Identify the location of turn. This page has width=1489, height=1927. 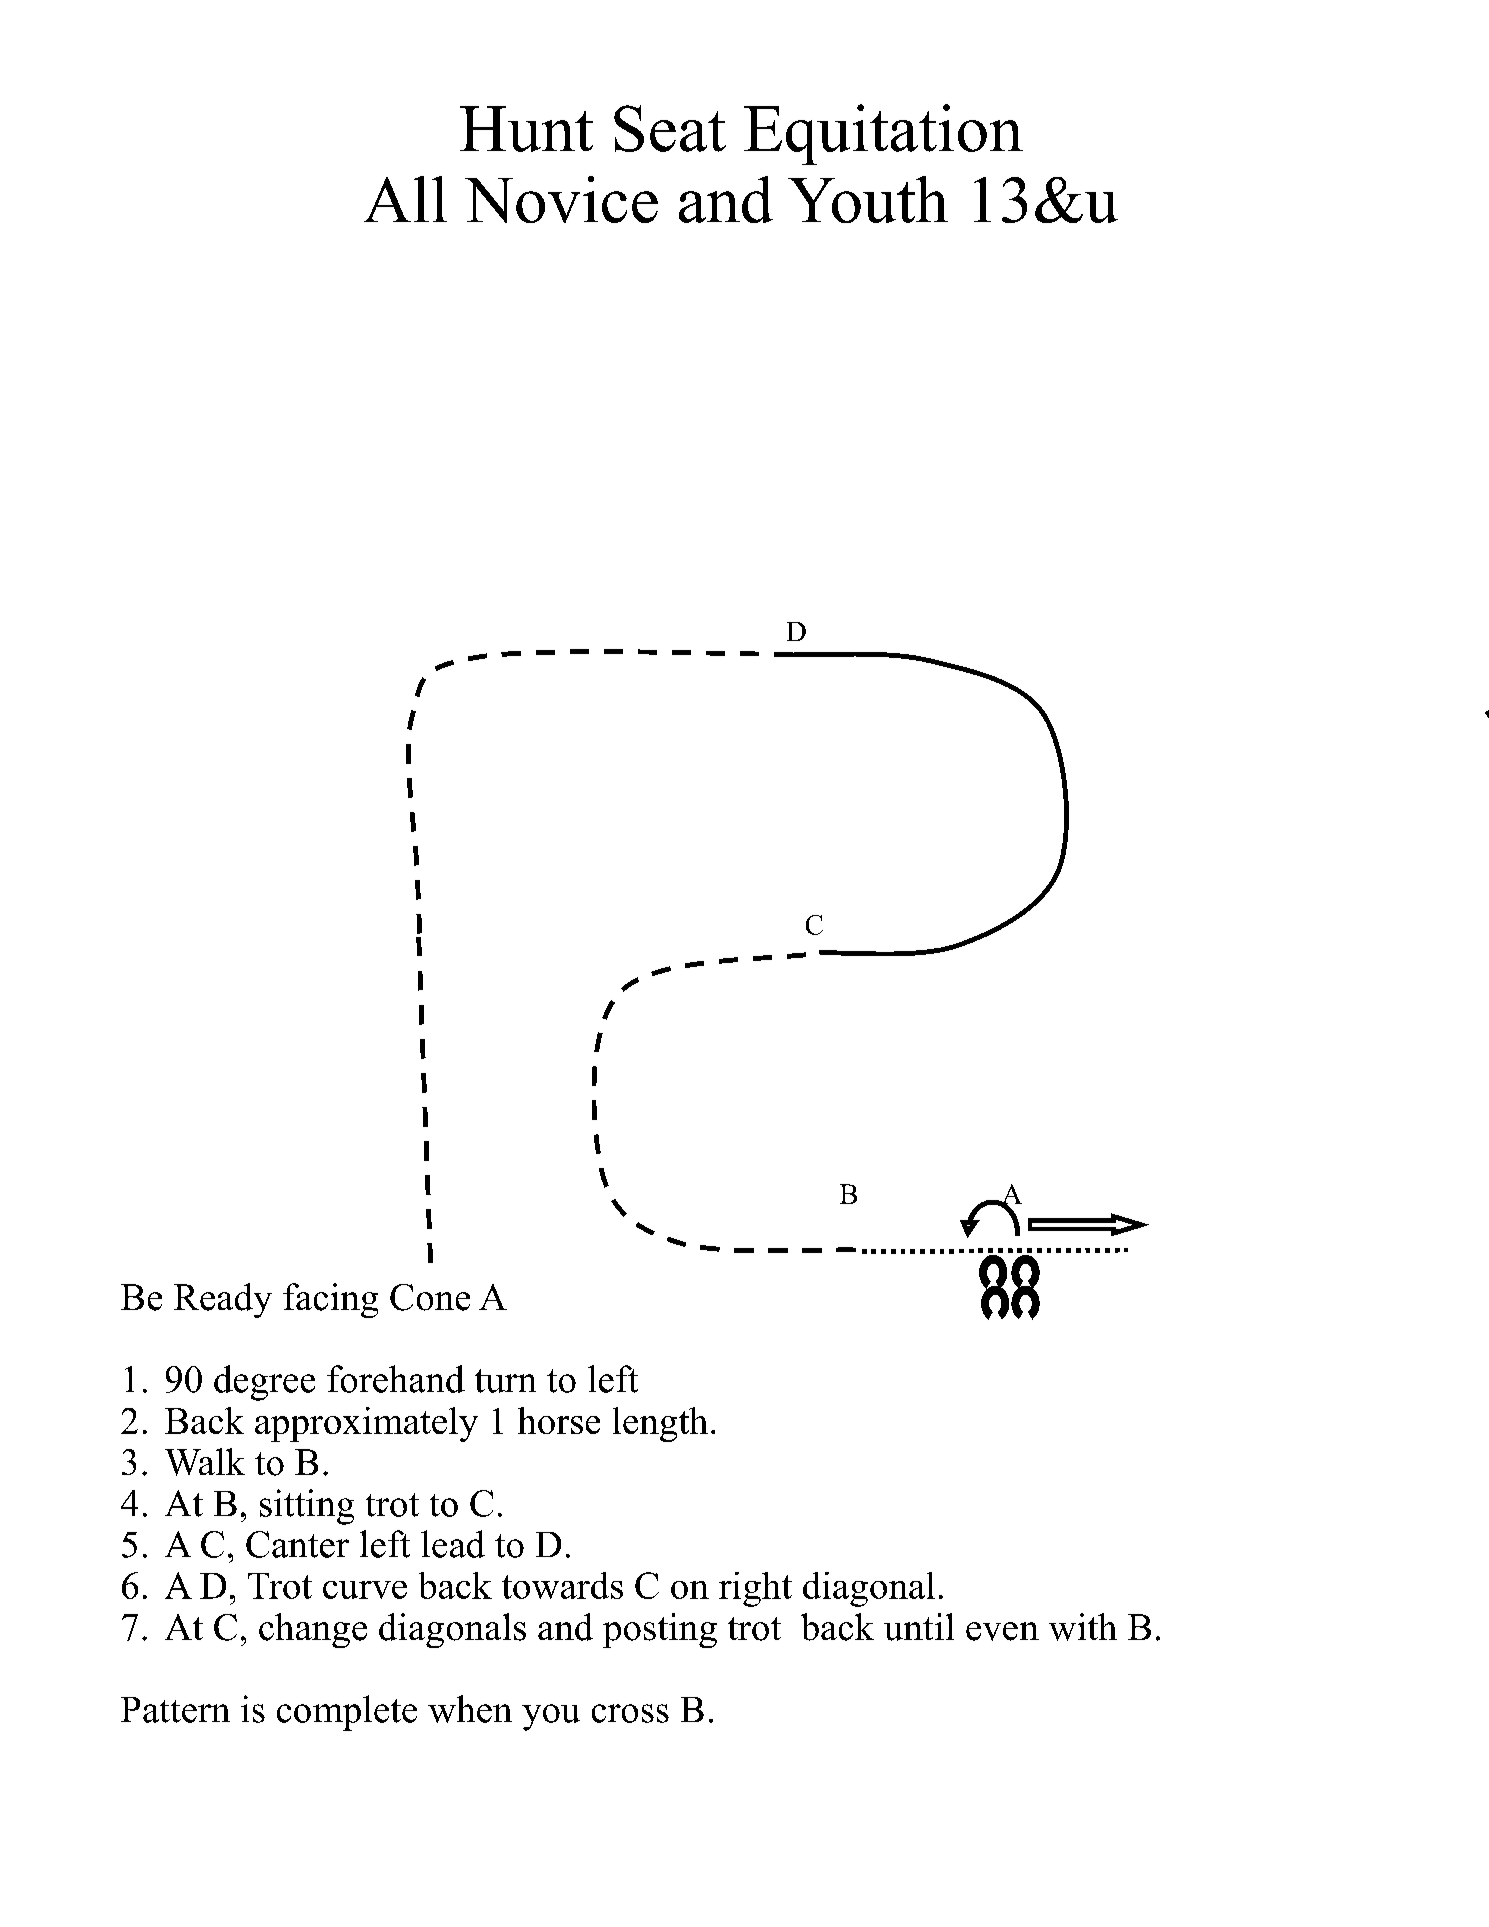
(505, 1381).
